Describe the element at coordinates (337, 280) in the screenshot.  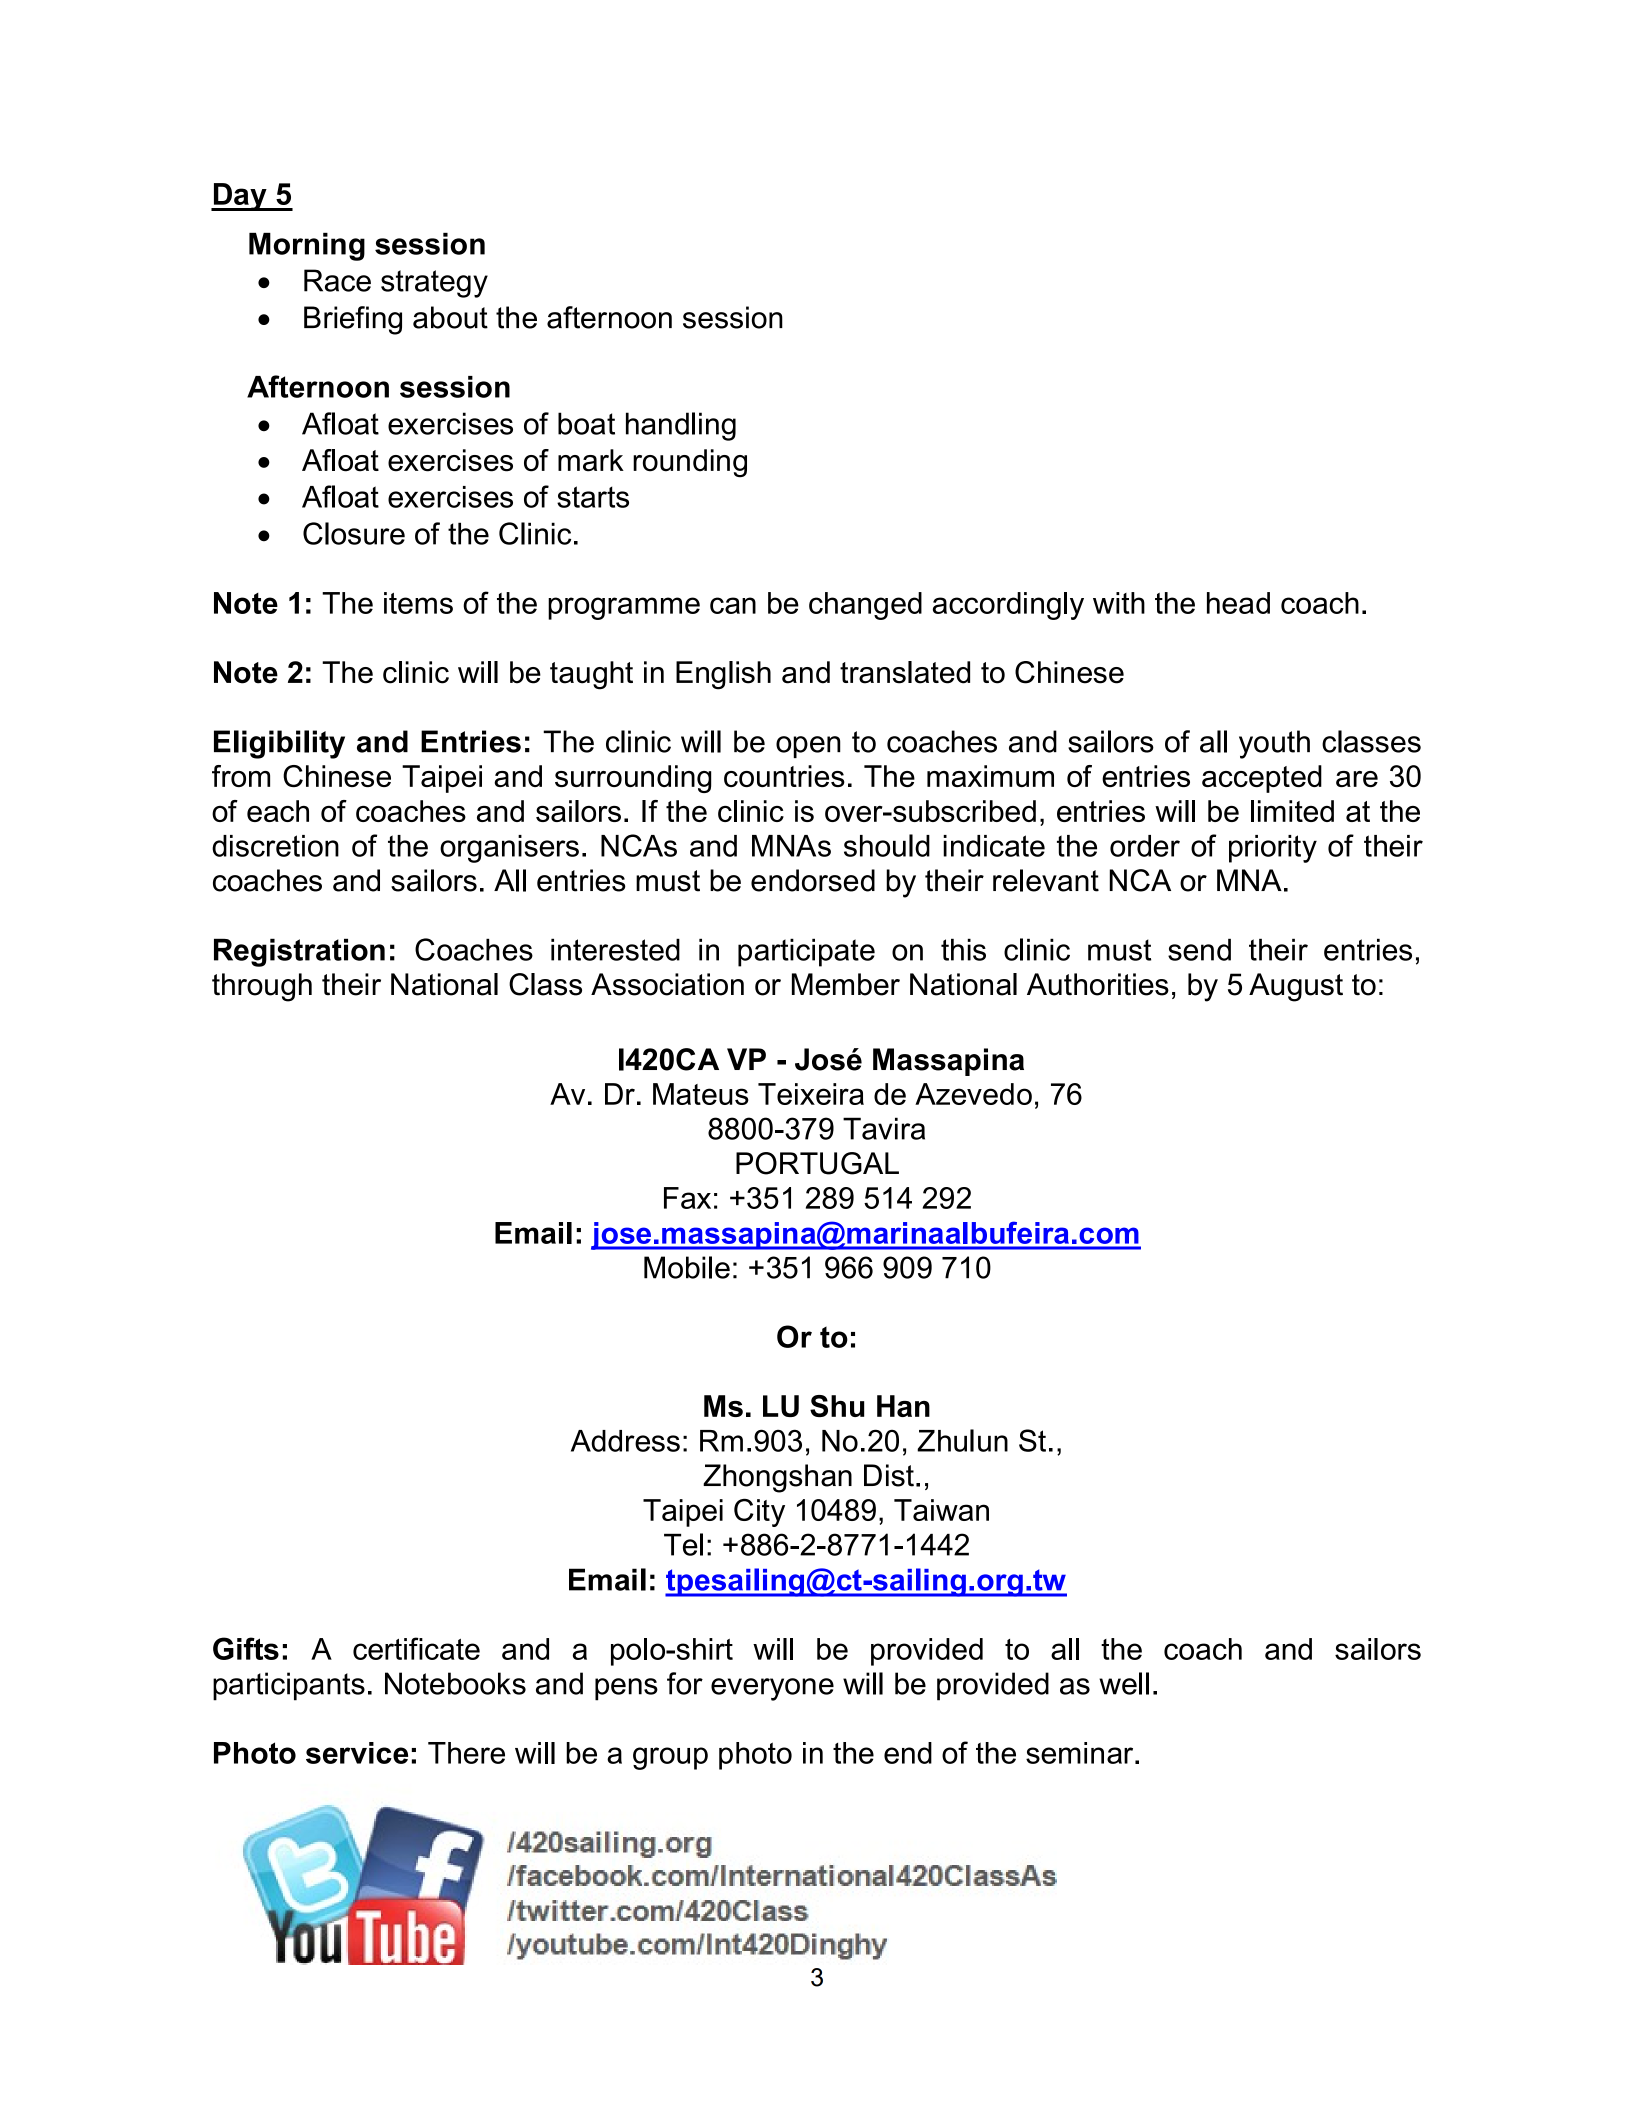
I see `Race` at that location.
